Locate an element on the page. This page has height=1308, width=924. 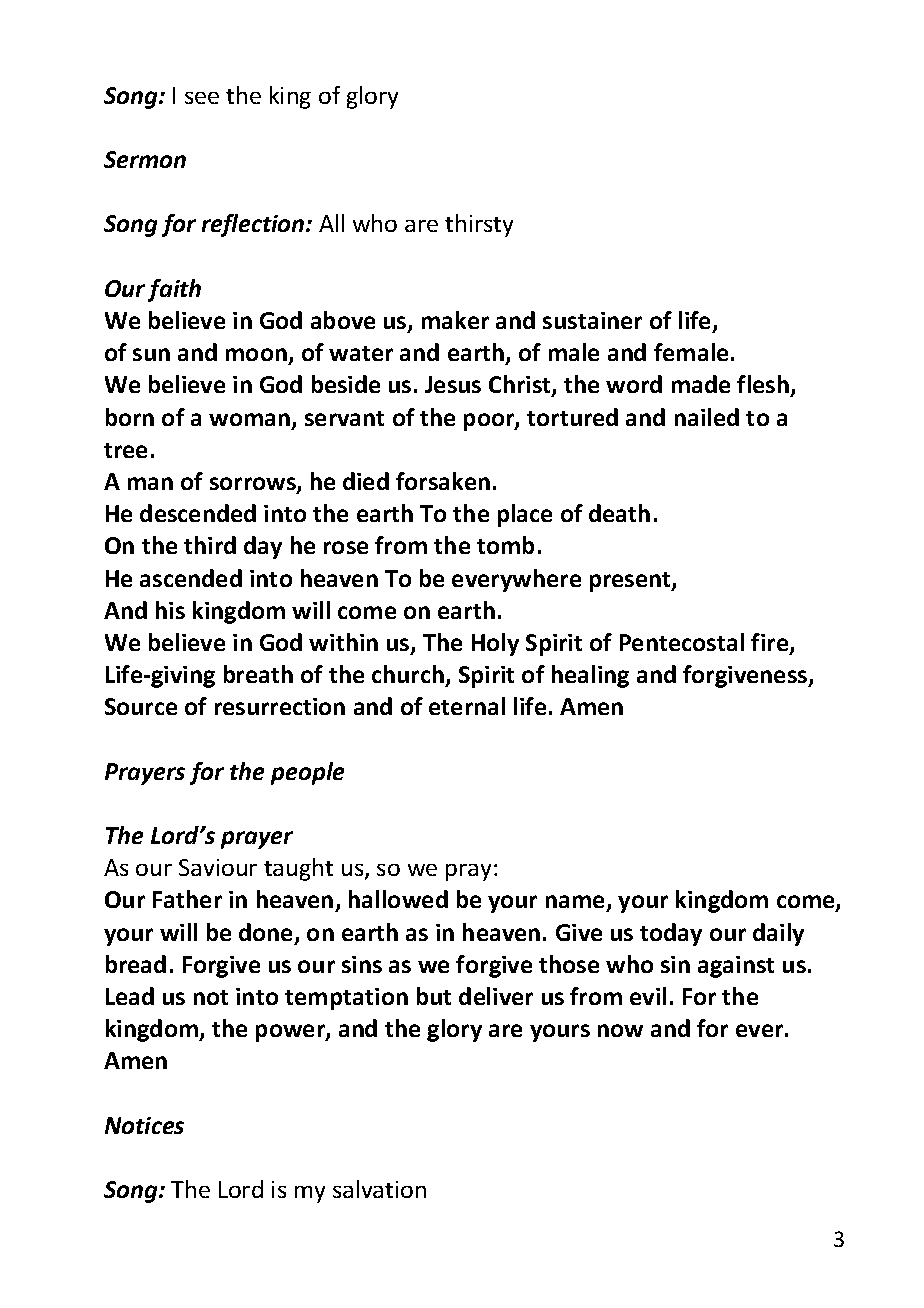
his is located at coordinates (170, 610).
